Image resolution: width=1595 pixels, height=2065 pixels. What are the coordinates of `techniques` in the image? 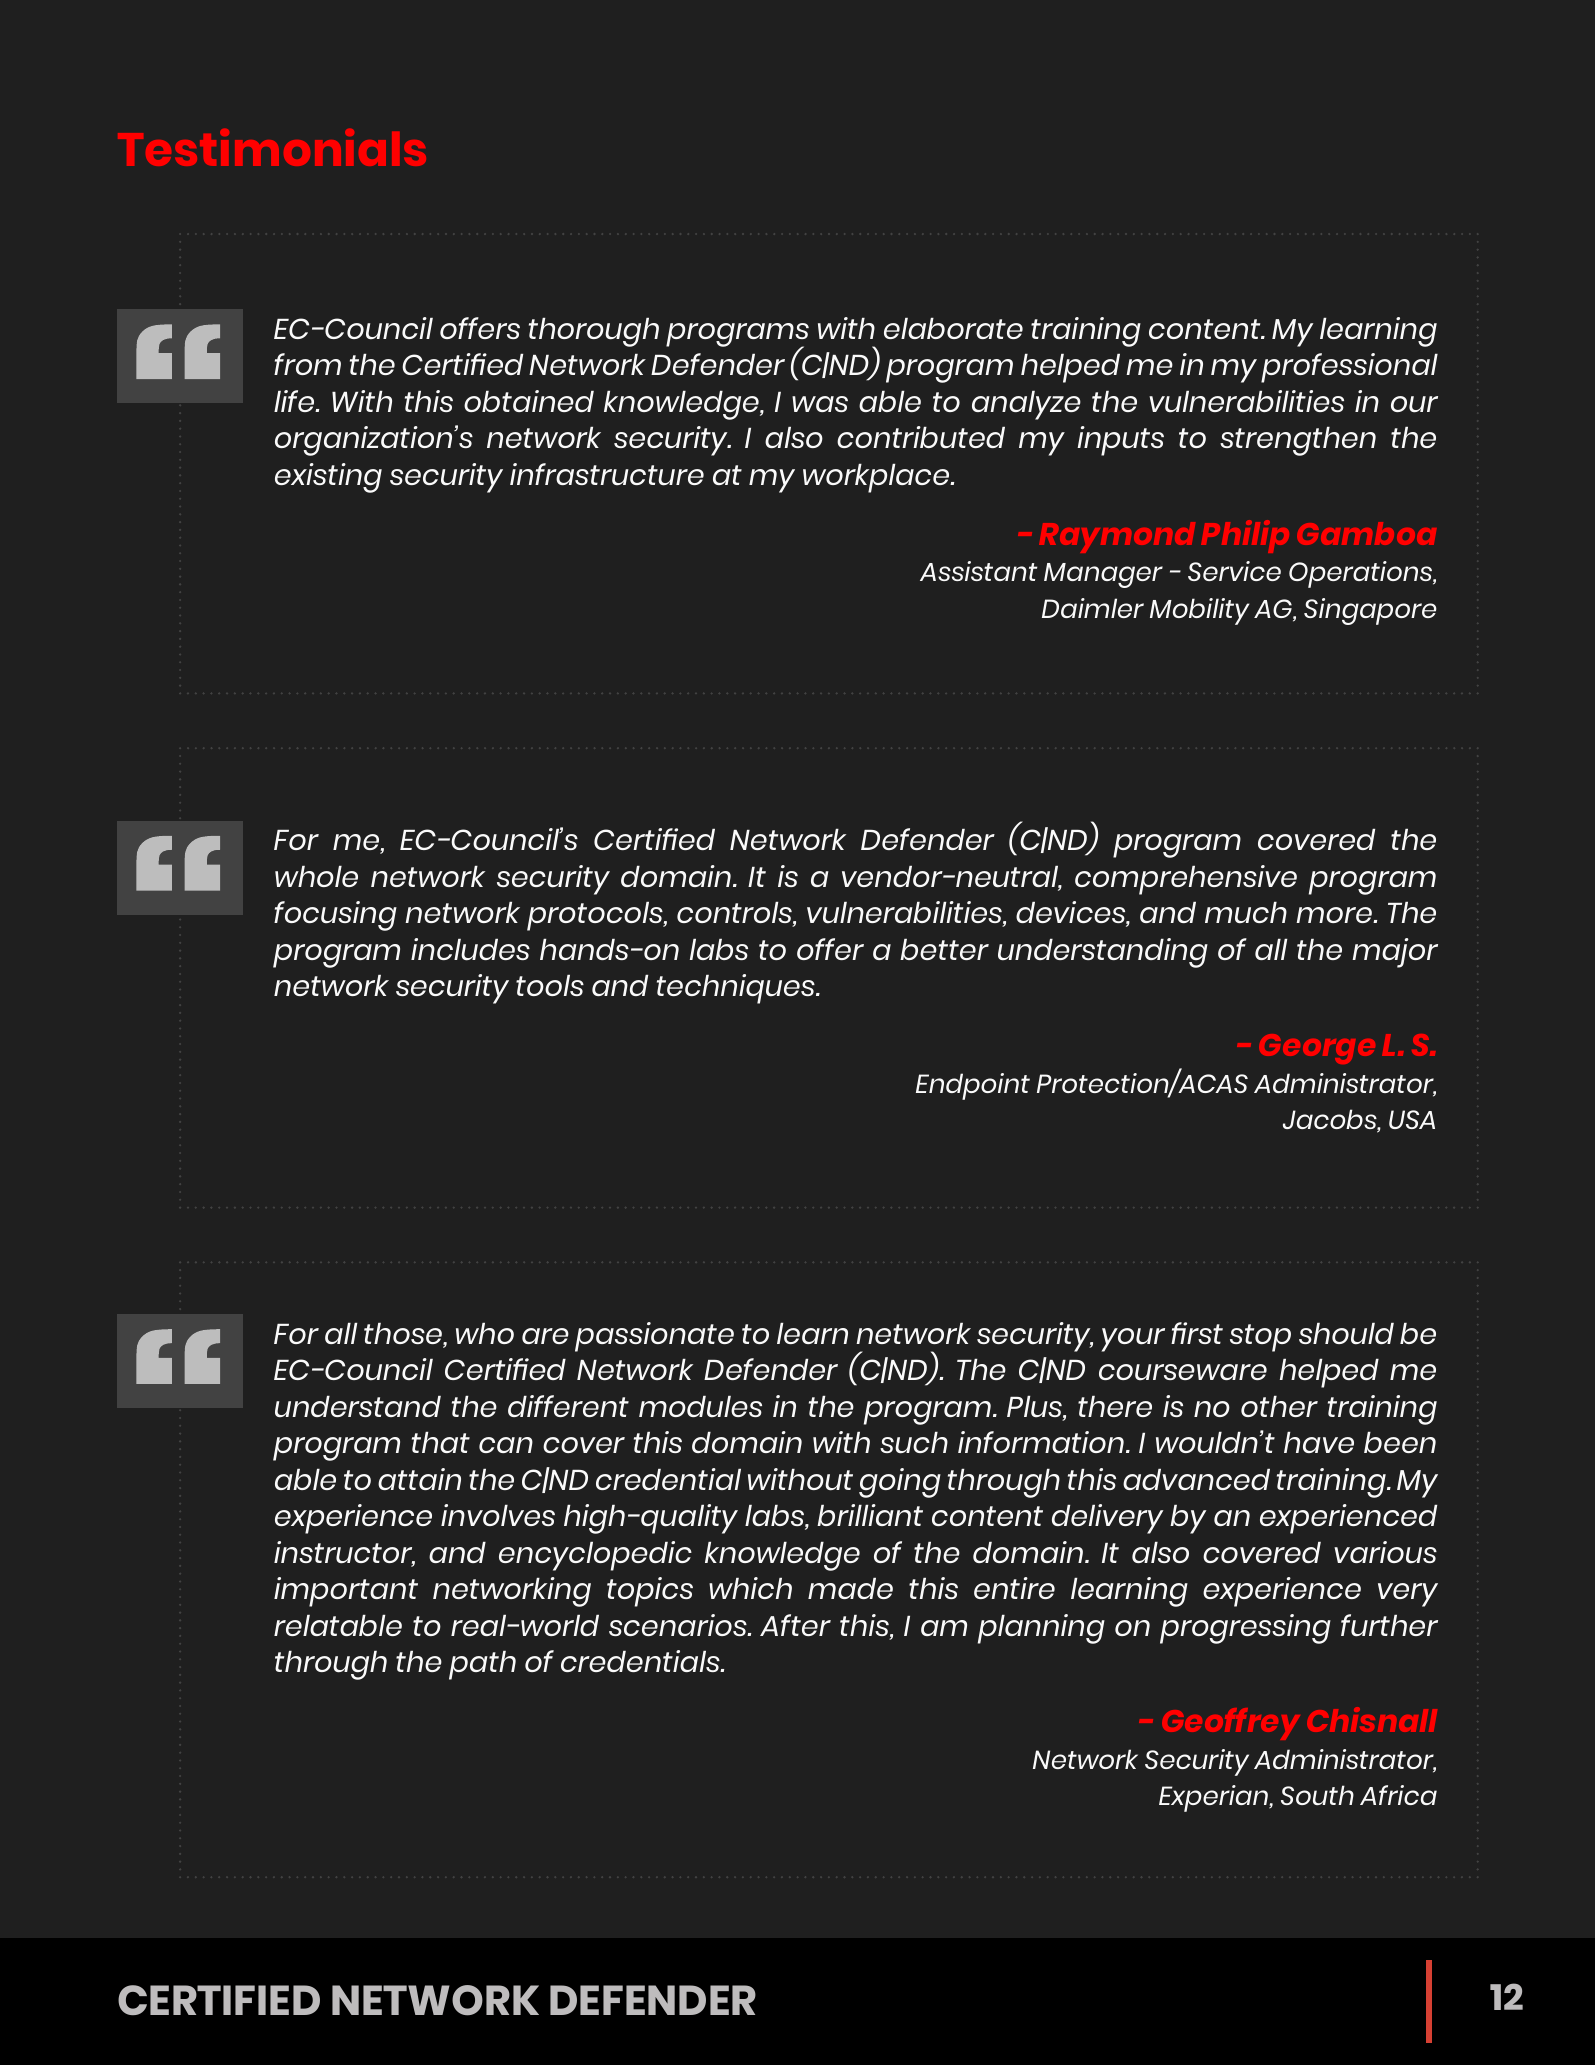 It's located at (737, 989).
